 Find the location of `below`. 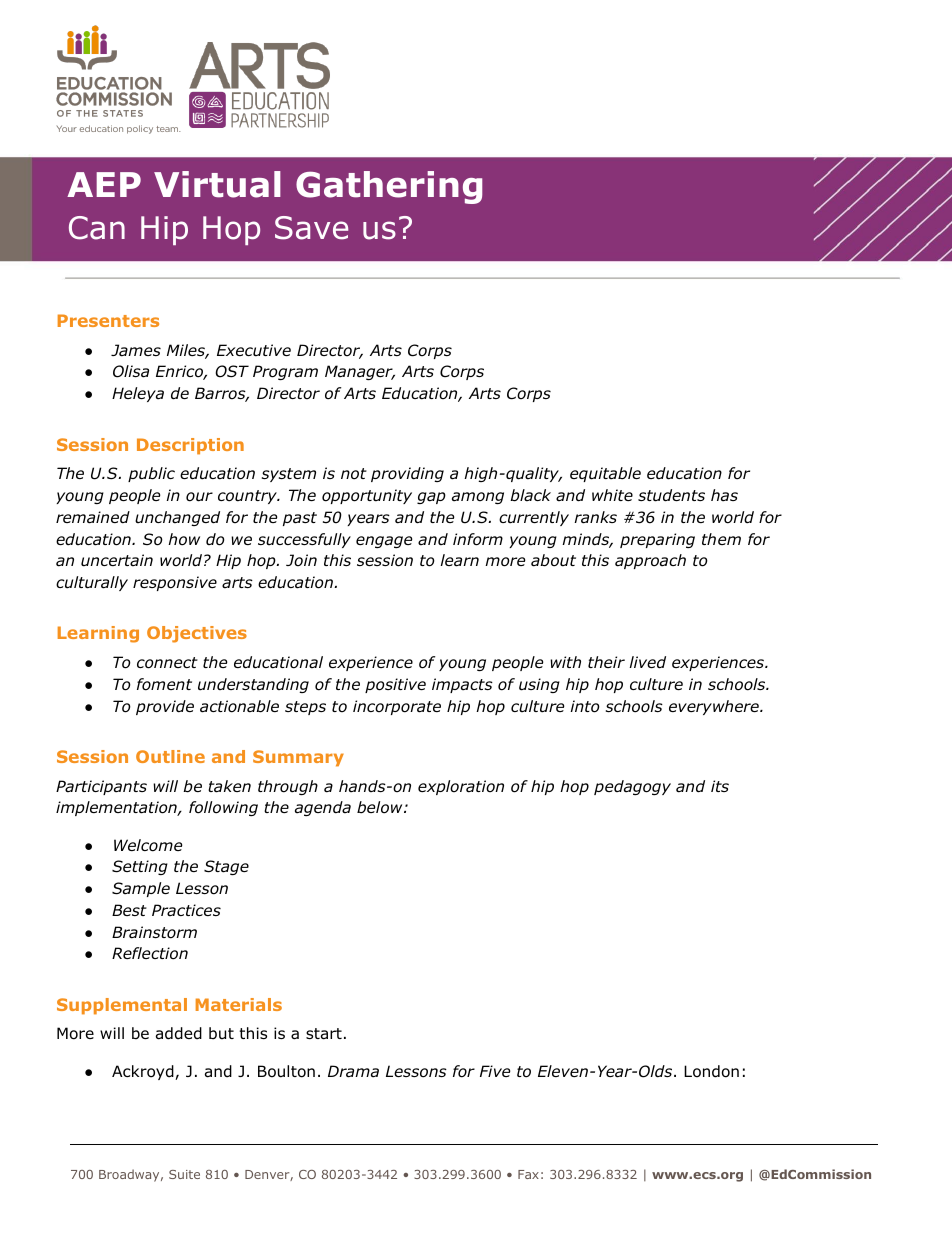

below is located at coordinates (381, 807).
